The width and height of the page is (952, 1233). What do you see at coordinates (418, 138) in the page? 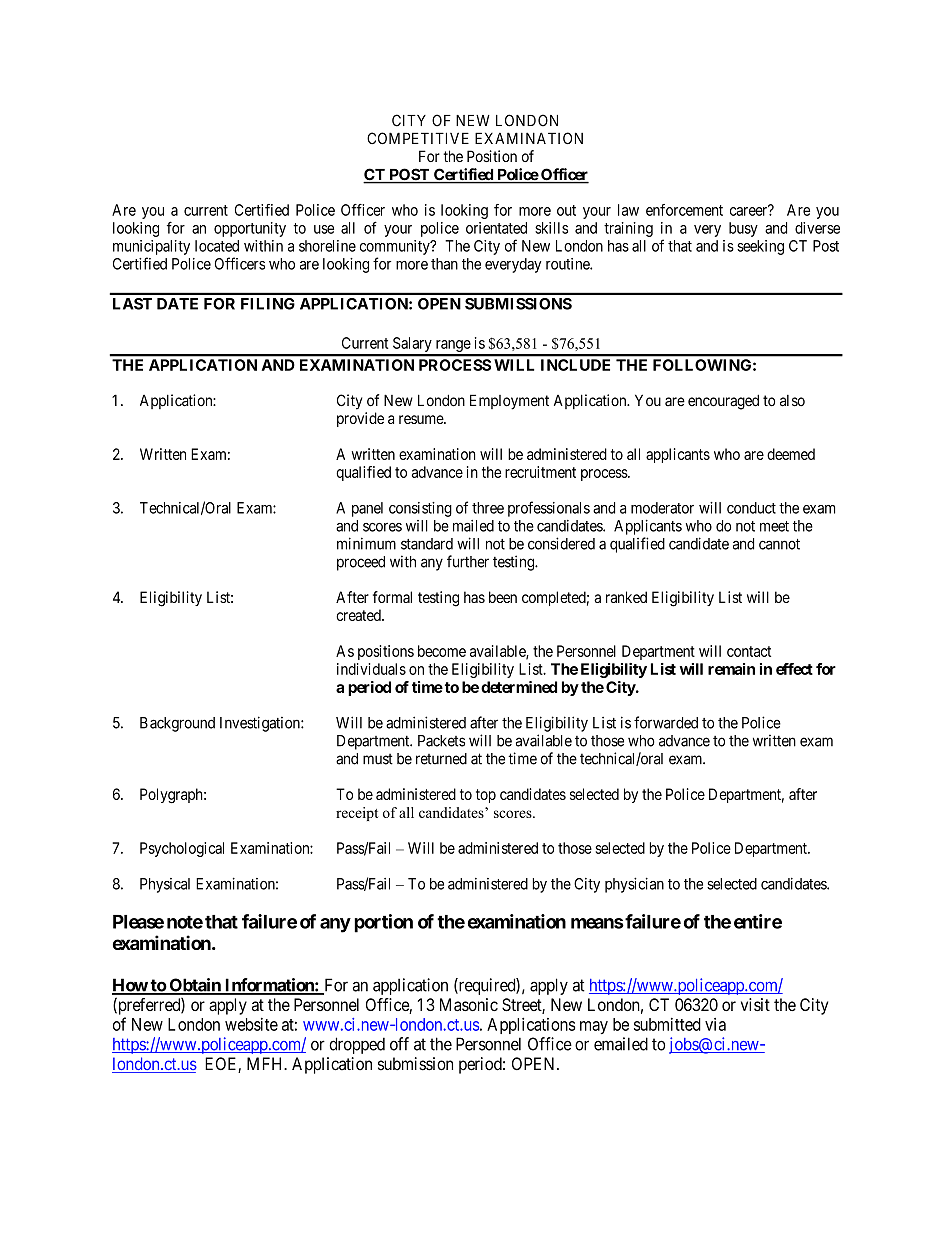
I see `COMPETITIVE` at bounding box center [418, 138].
